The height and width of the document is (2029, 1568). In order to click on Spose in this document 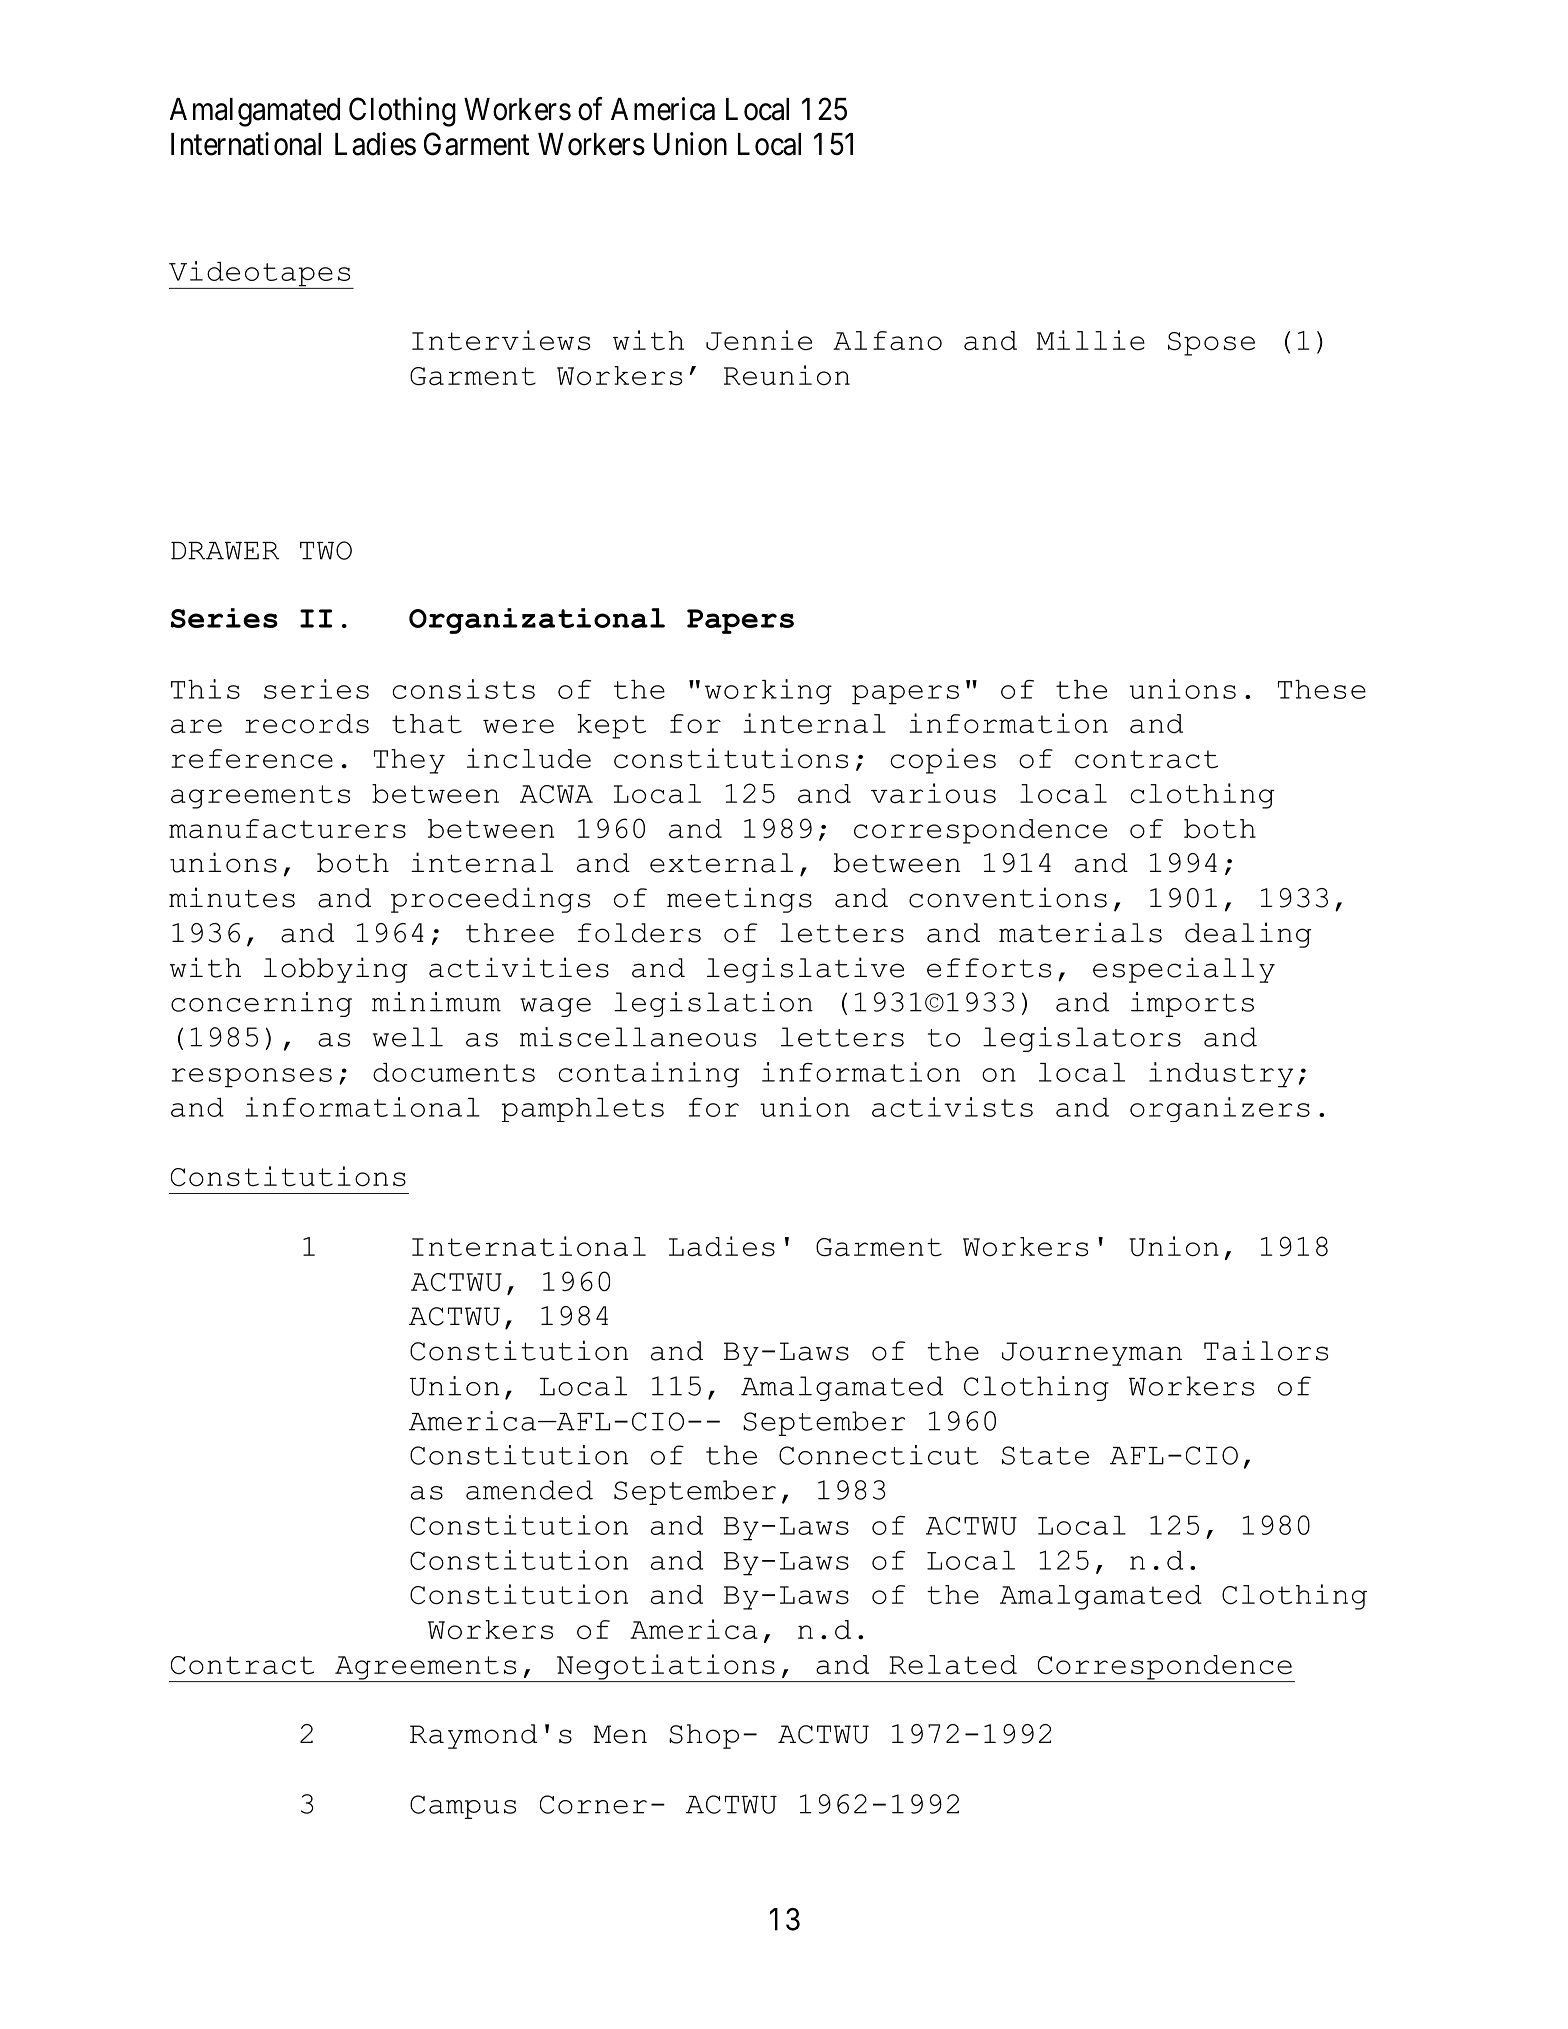, I will do `click(1211, 344)`.
